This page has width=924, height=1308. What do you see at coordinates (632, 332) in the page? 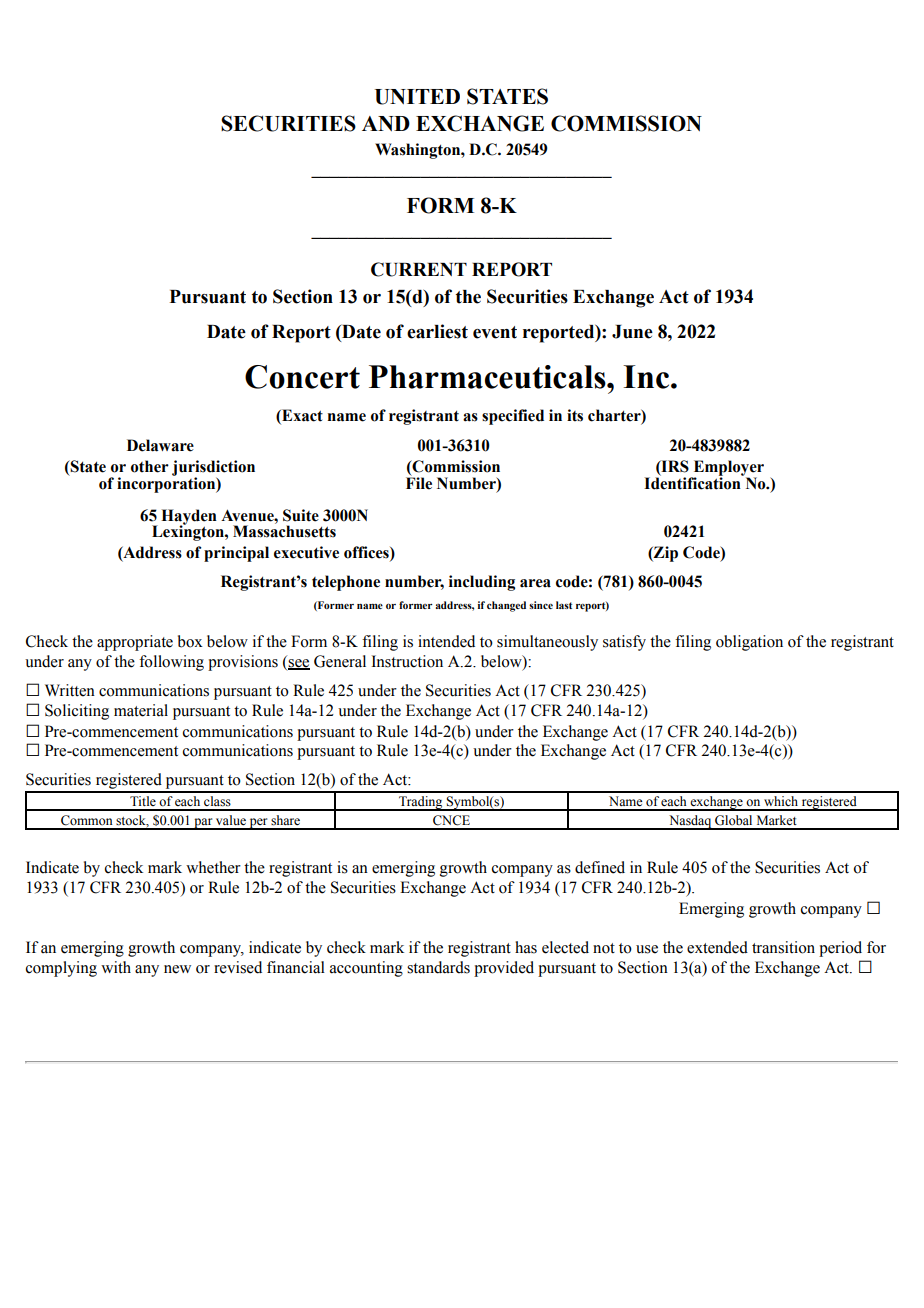
I see `June` at bounding box center [632, 332].
